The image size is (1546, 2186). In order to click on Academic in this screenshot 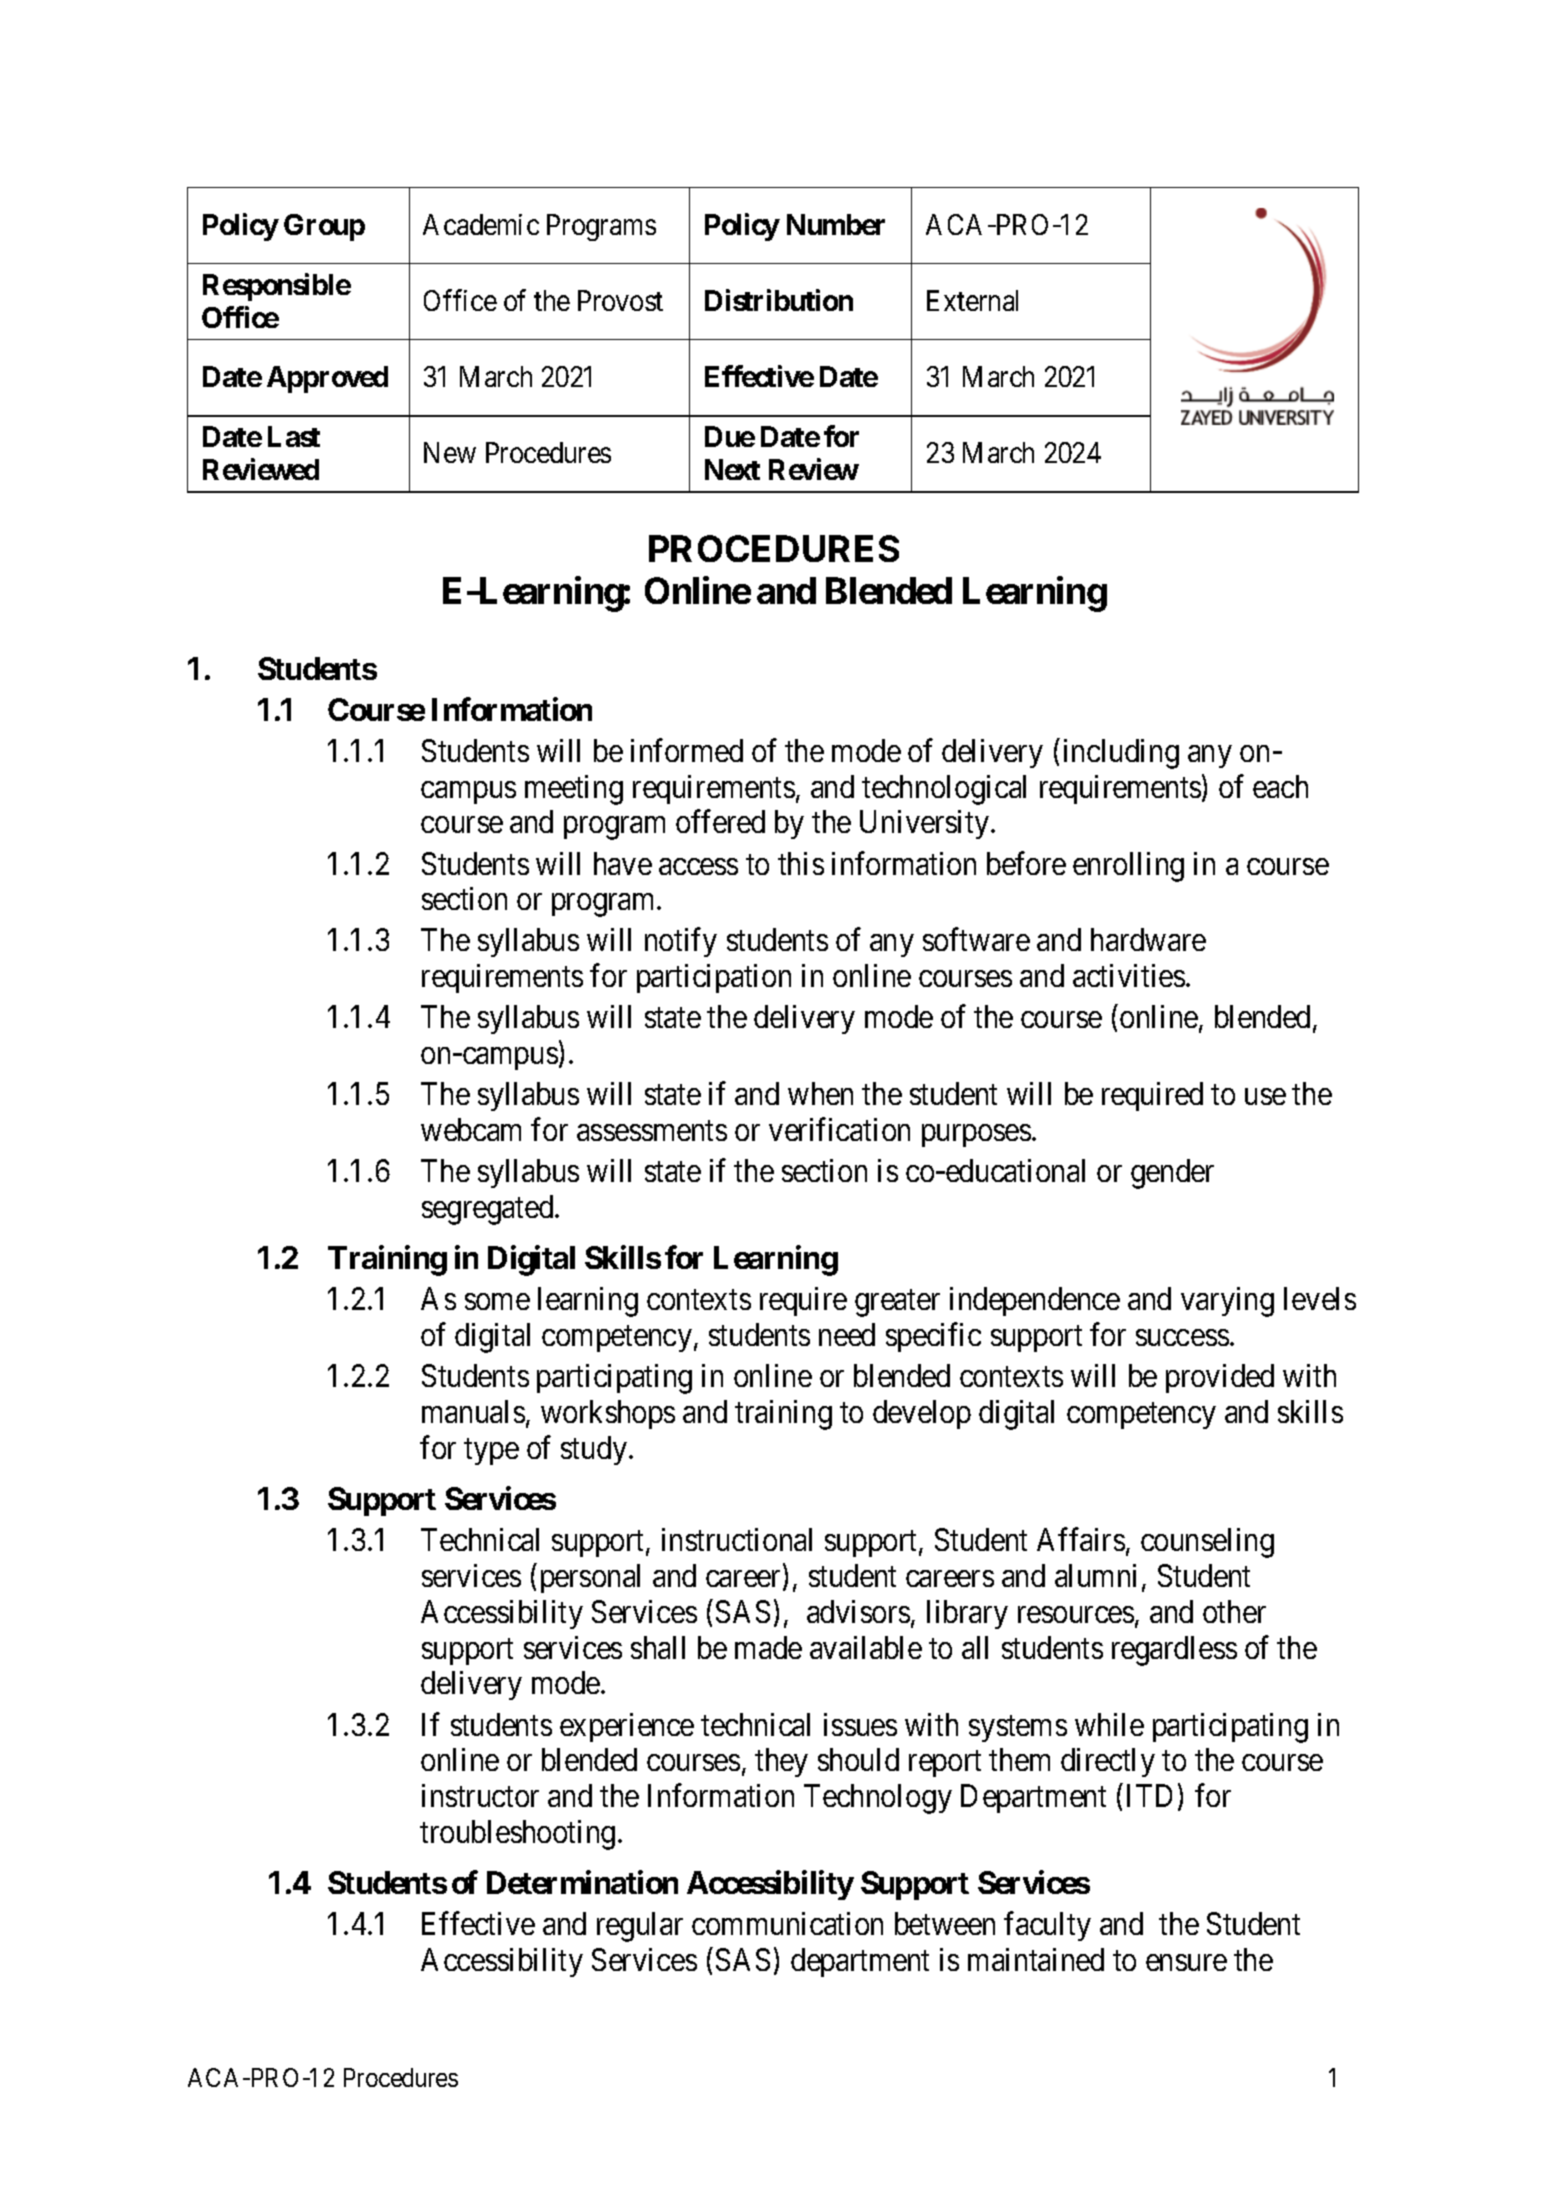, I will do `click(481, 224)`.
